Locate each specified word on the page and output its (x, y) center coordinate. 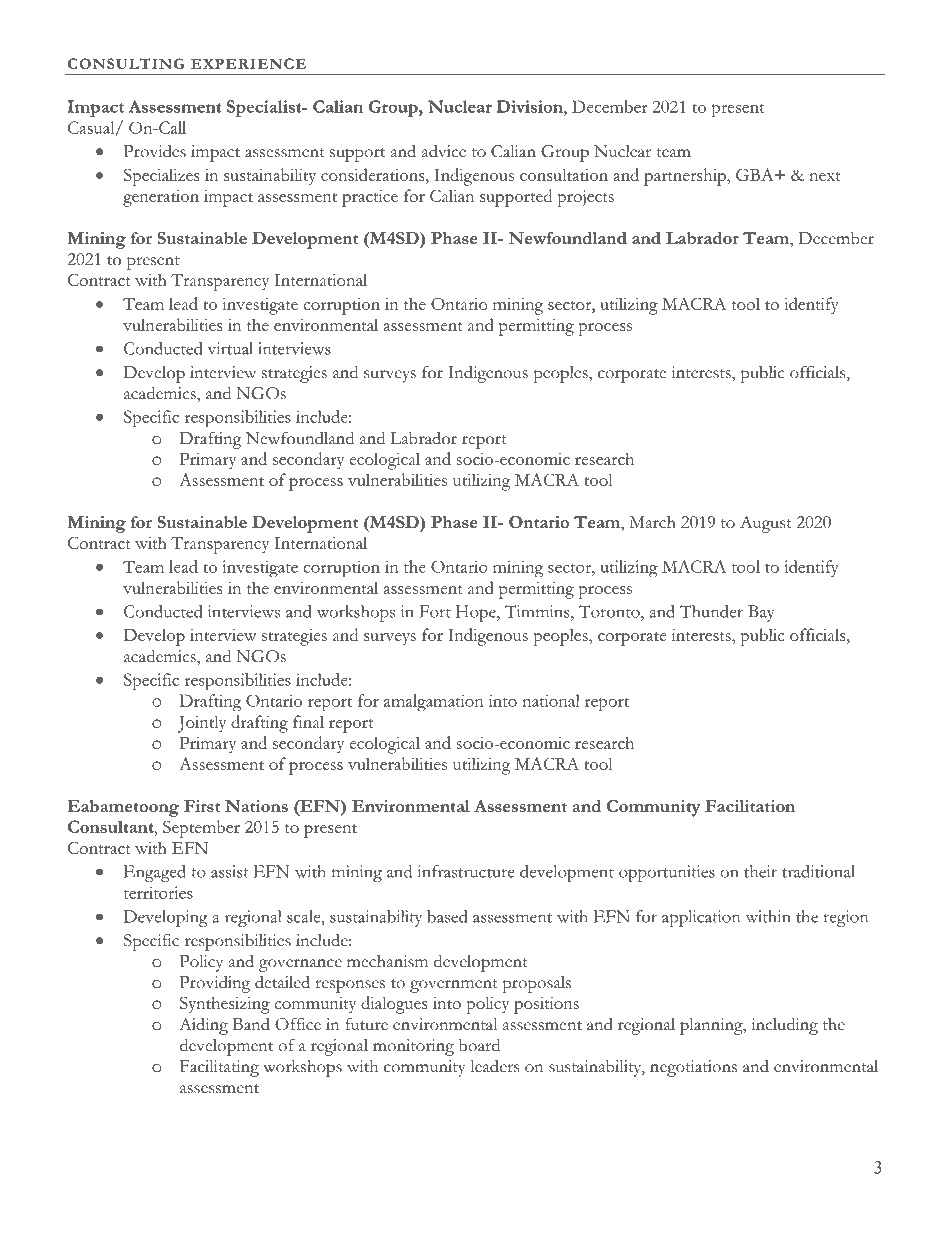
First (202, 806)
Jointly (201, 724)
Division (530, 106)
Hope (477, 613)
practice (370, 198)
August (766, 524)
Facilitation (750, 806)
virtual (230, 348)
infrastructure (466, 871)
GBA (756, 174)
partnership (686, 177)
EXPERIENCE (248, 63)
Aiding (203, 1026)
